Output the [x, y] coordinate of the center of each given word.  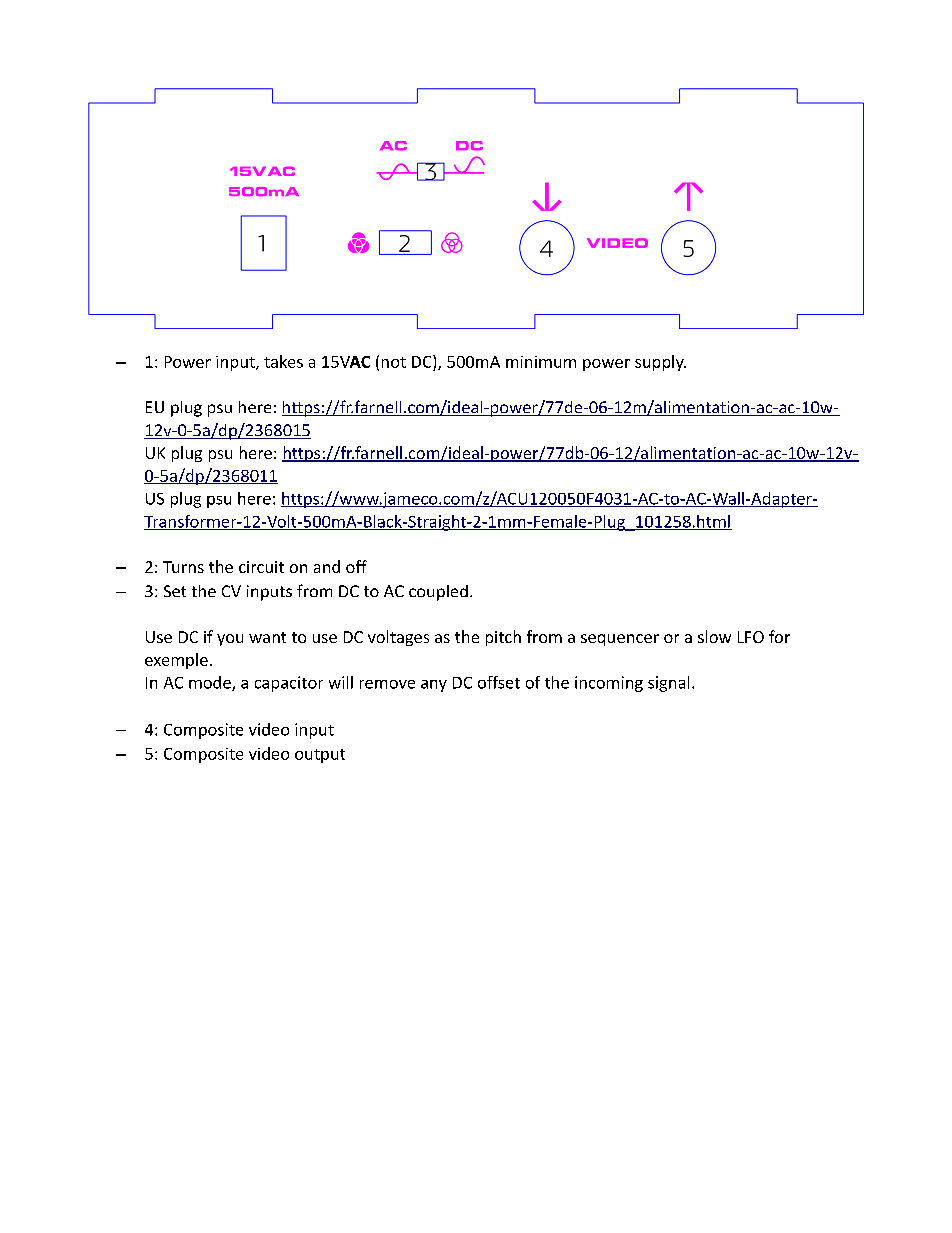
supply [660, 363]
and [327, 566]
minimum [541, 362]
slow [714, 636]
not [394, 362]
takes [283, 361]
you [230, 640]
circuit [261, 567]
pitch [503, 638]
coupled [438, 593]
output [320, 756]
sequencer [620, 640]
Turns [183, 567]
